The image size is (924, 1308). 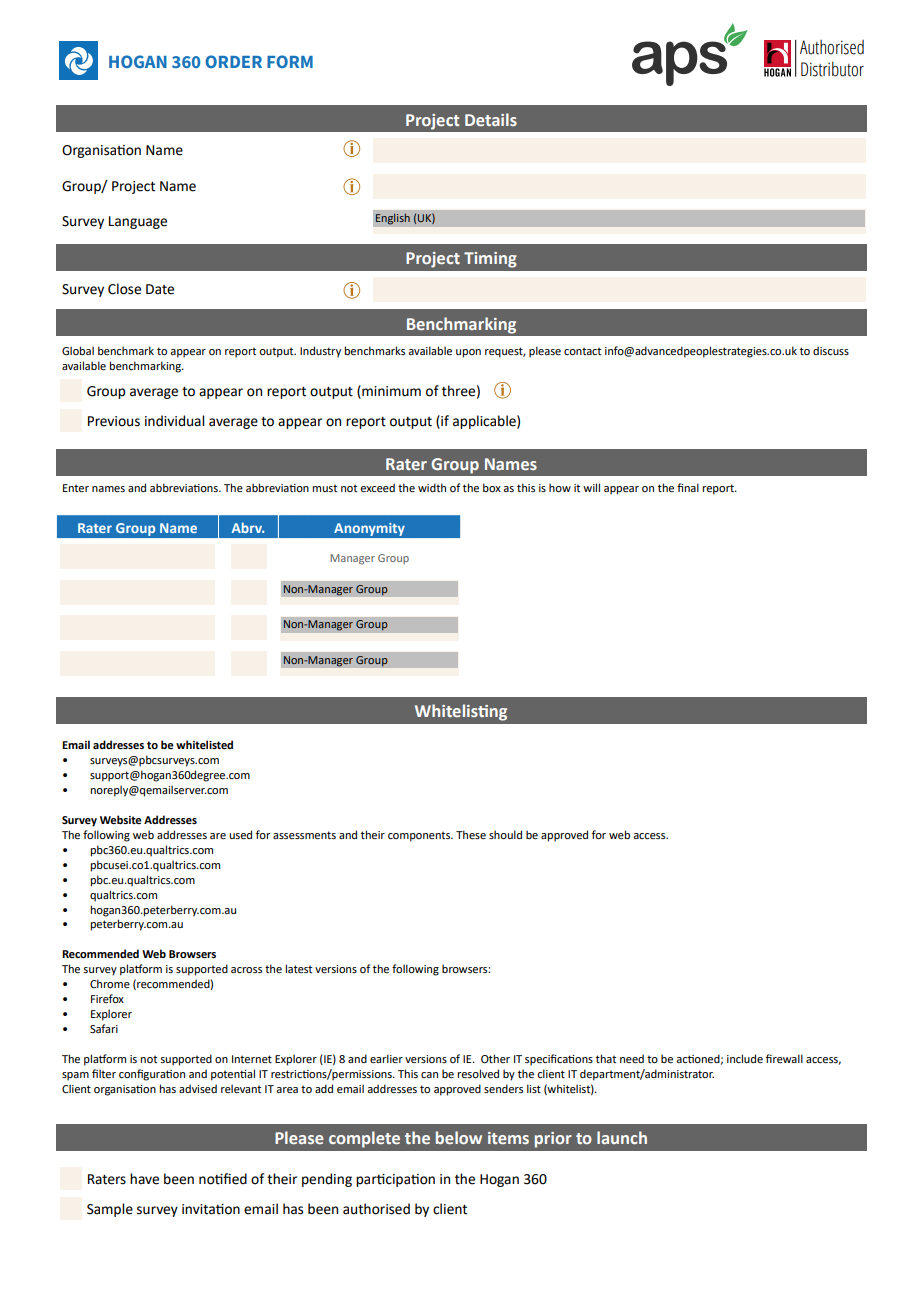 I want to click on Enter, so click(x=76, y=488).
